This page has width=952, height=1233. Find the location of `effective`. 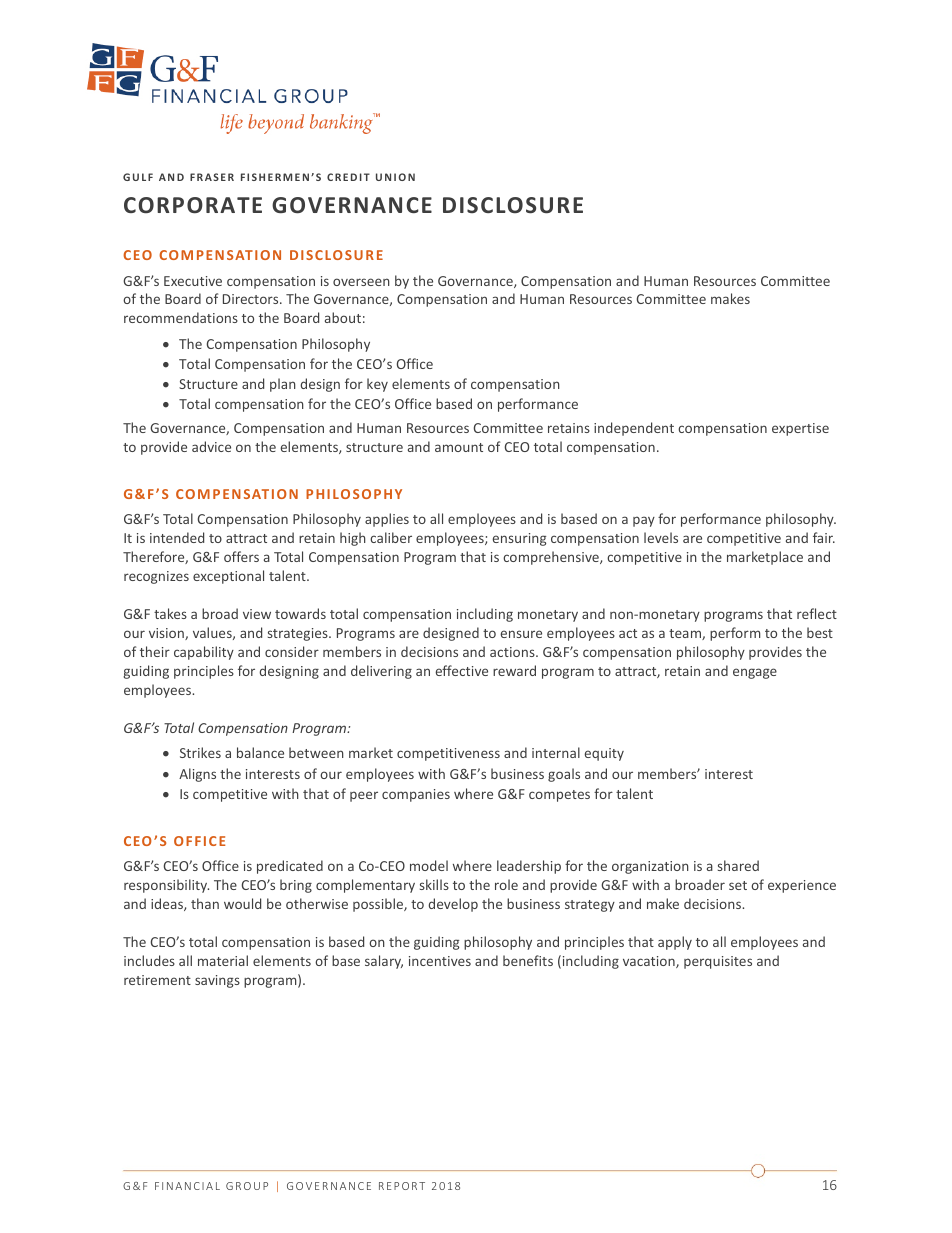

effective is located at coordinates (462, 670).
